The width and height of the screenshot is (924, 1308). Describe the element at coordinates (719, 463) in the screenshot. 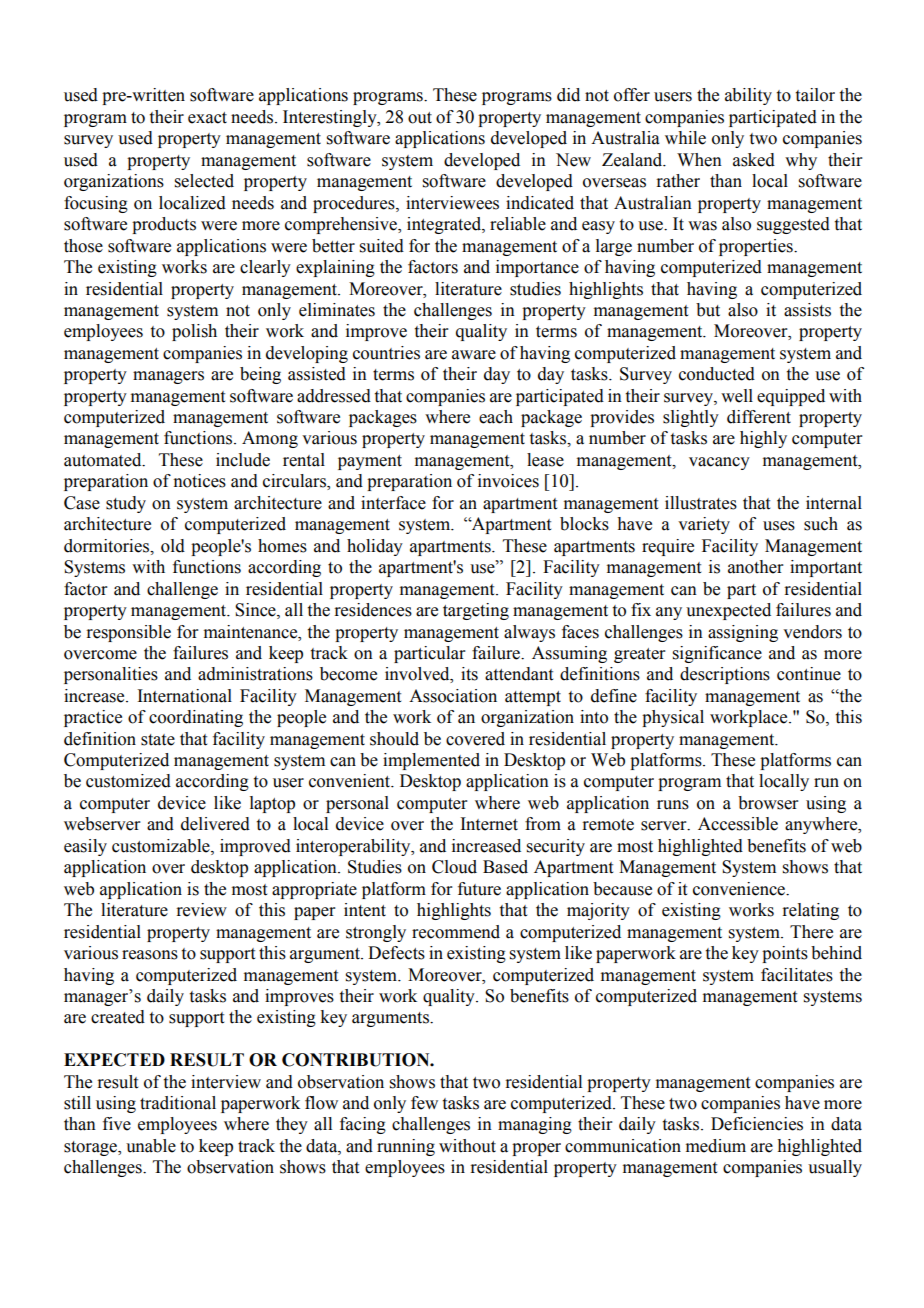

I see `vacancy` at that location.
